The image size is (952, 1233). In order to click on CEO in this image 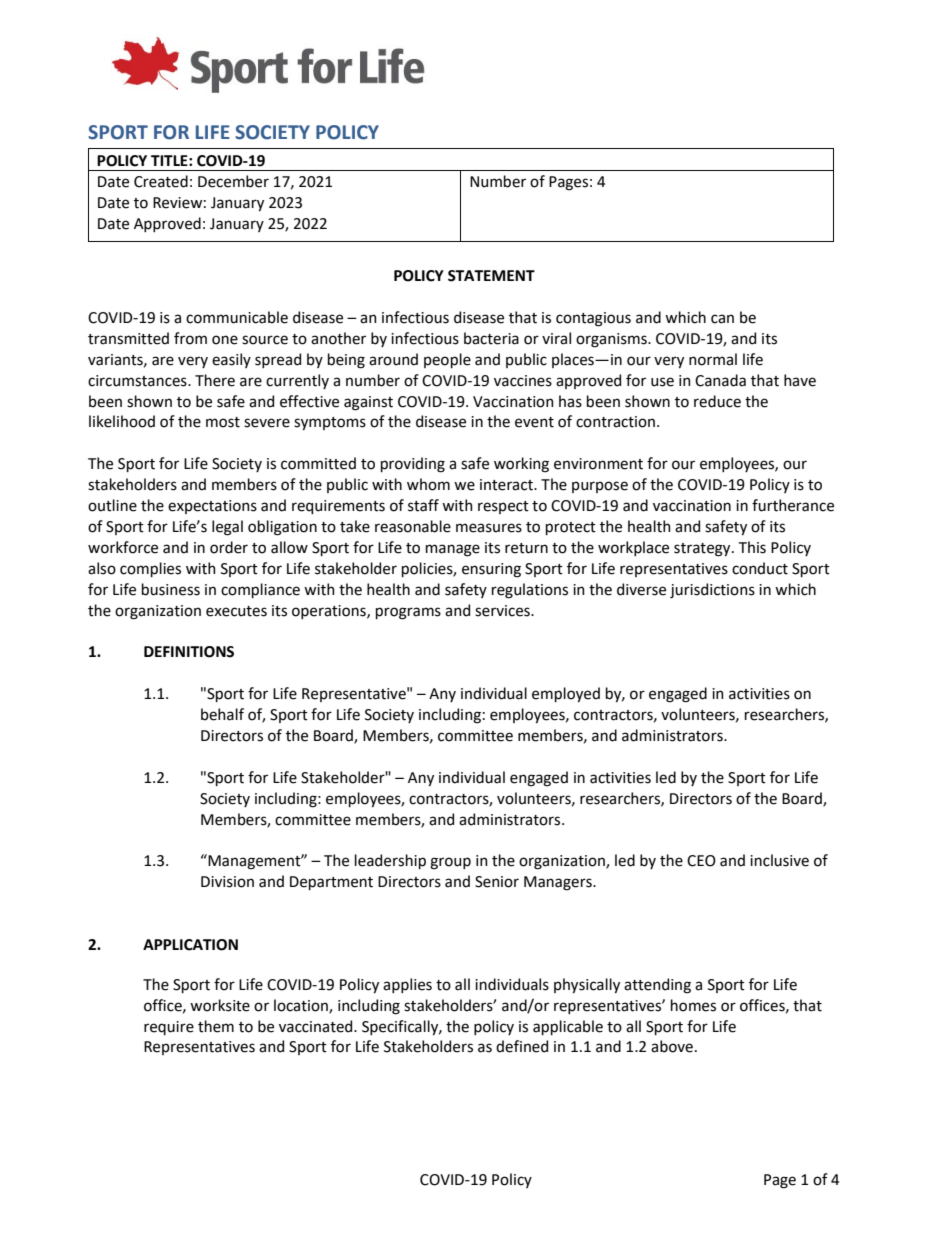, I will do `click(701, 861)`.
